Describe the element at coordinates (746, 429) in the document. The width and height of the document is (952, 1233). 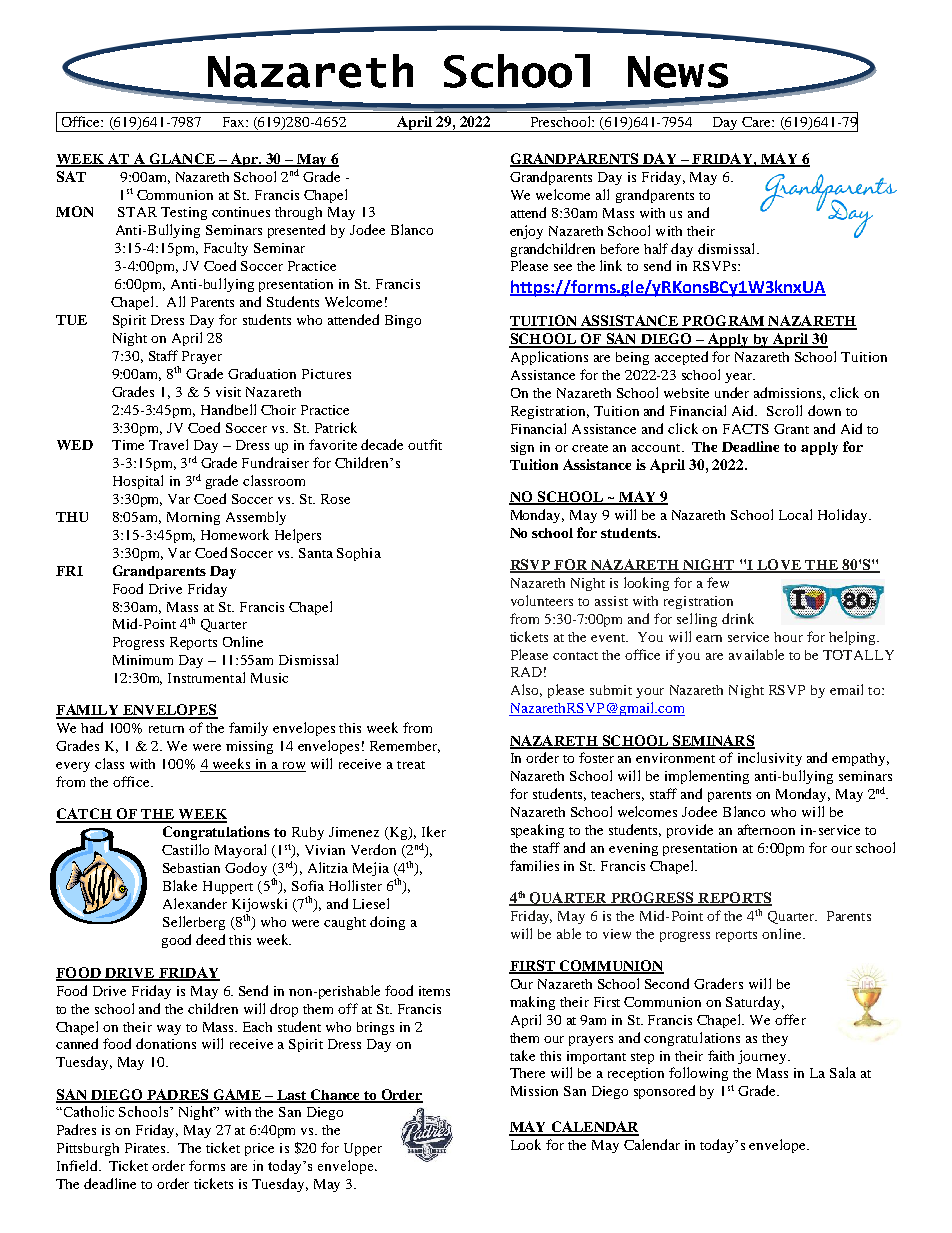
I see `FACTS` at that location.
